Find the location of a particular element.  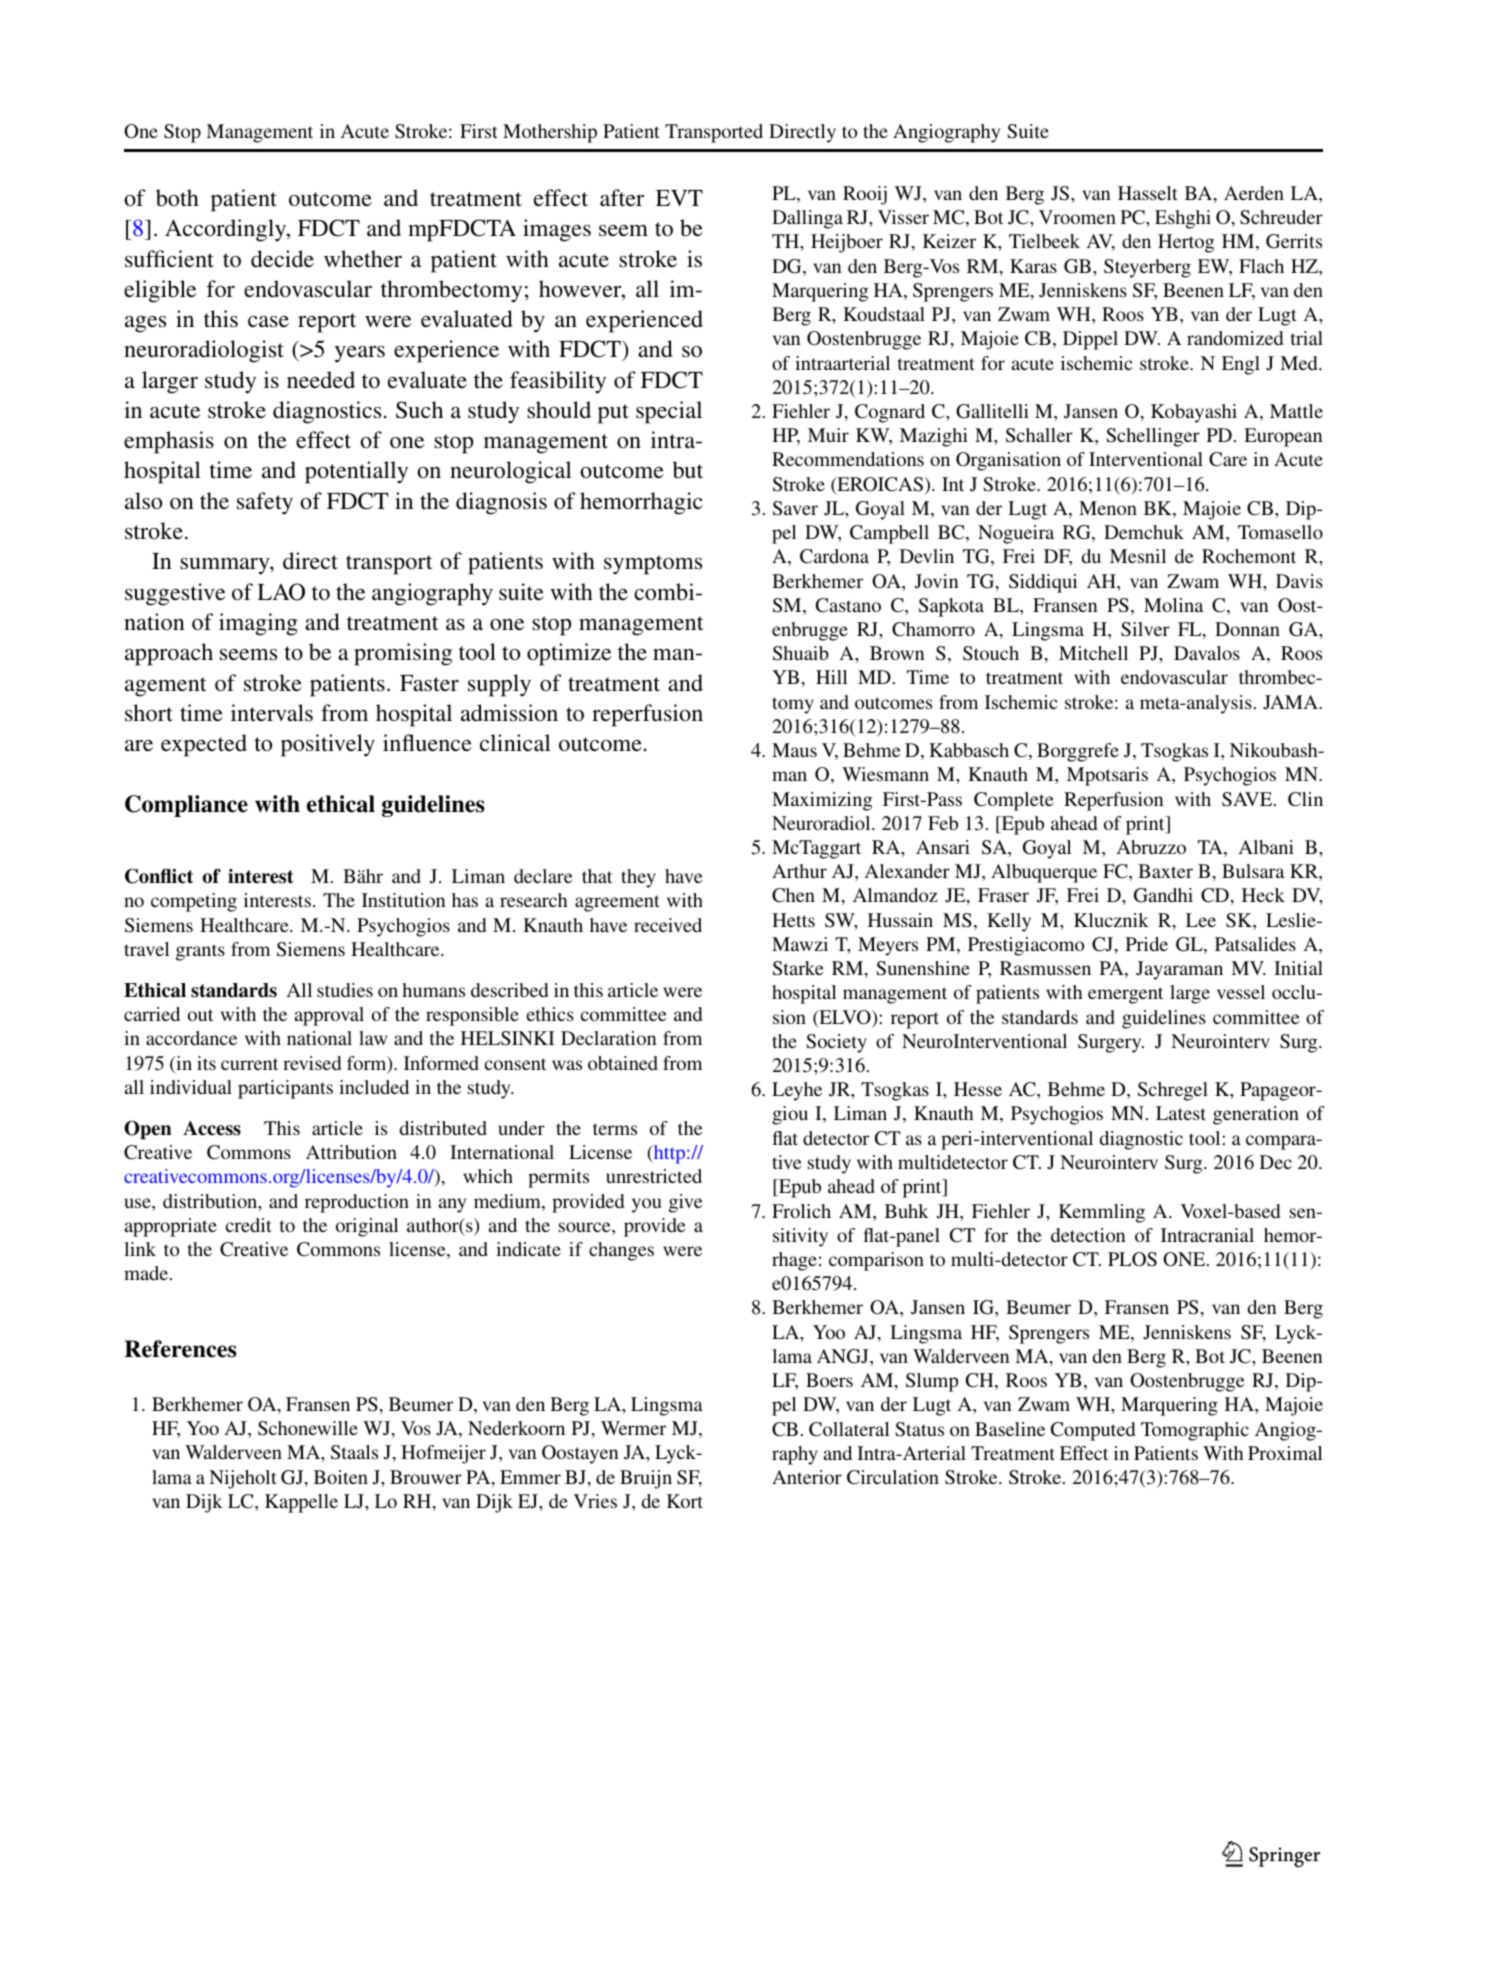

obtained is located at coordinates (623, 1063).
